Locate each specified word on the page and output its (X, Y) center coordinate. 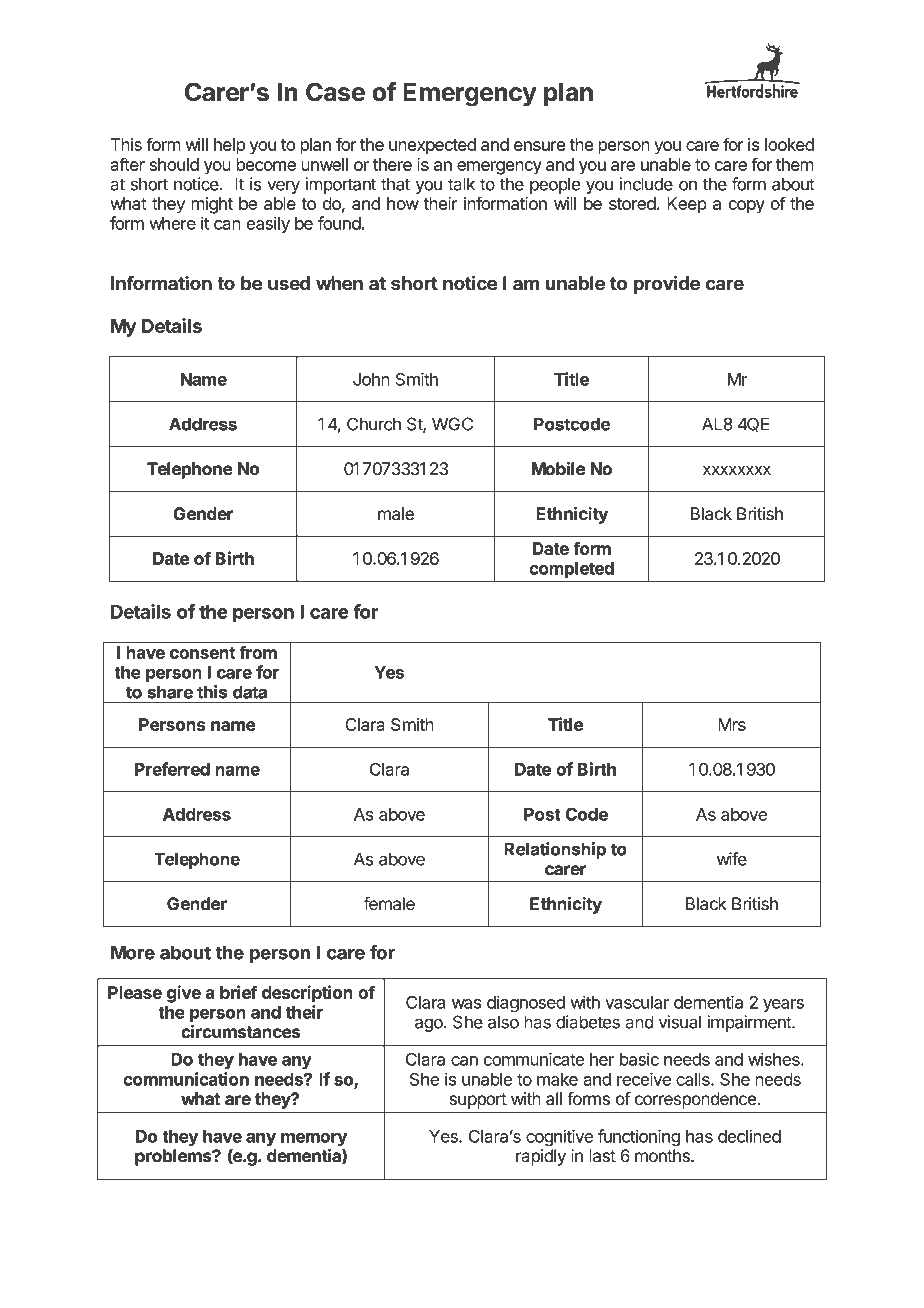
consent (202, 653)
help (229, 146)
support (478, 1101)
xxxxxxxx (737, 470)
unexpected (432, 146)
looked (789, 144)
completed (571, 571)
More (133, 952)
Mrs (732, 724)
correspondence (695, 1100)
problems (174, 1157)
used (289, 283)
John (371, 379)
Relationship (555, 850)
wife (732, 859)
